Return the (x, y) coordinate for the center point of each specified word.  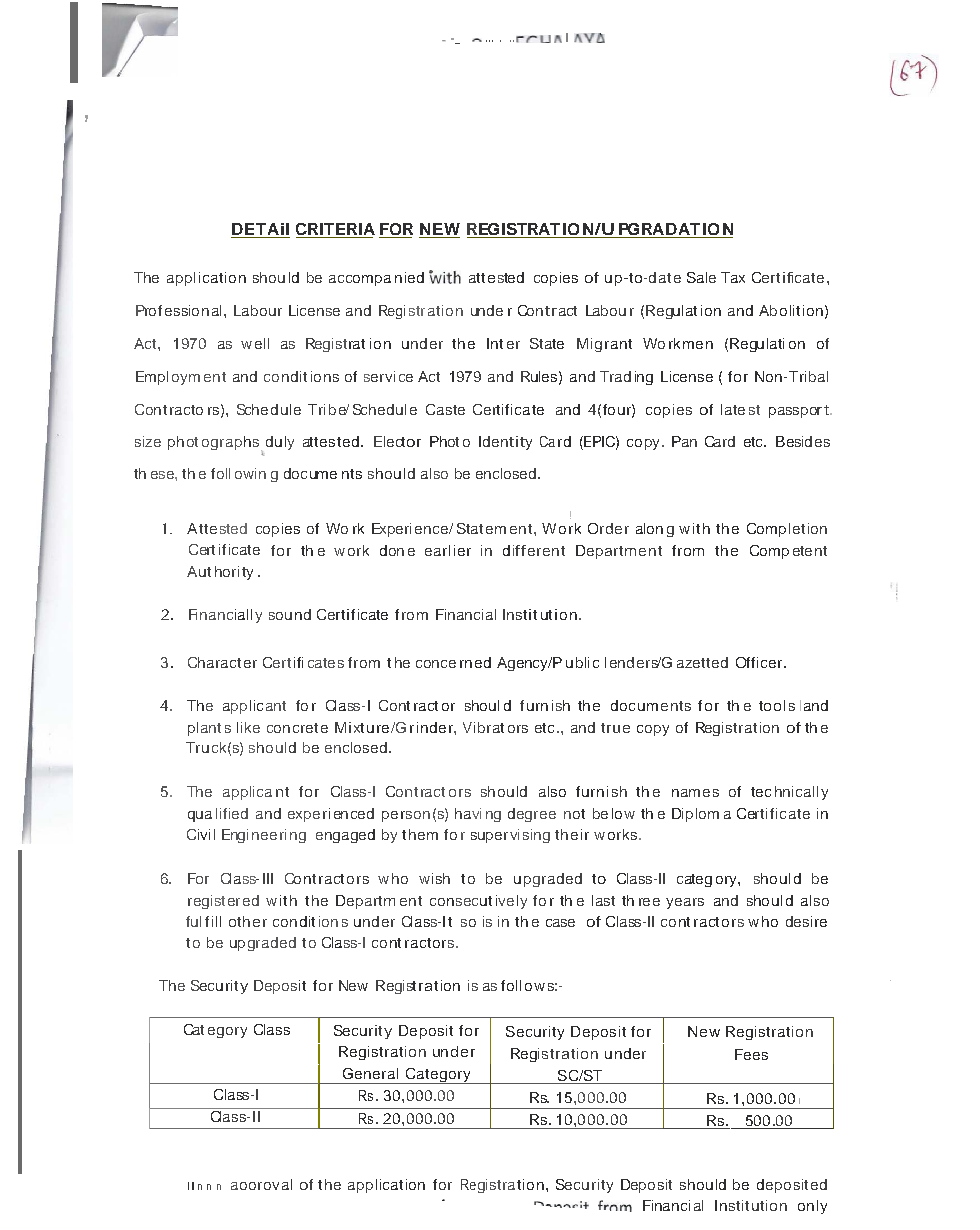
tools (777, 705)
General (370, 1073)
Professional (178, 310)
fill (213, 921)
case (560, 923)
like (248, 727)
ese (163, 475)
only (812, 1207)
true (615, 728)
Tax (733, 277)
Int (495, 343)
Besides (803, 441)
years (685, 903)
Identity (505, 443)
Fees (751, 1054)
